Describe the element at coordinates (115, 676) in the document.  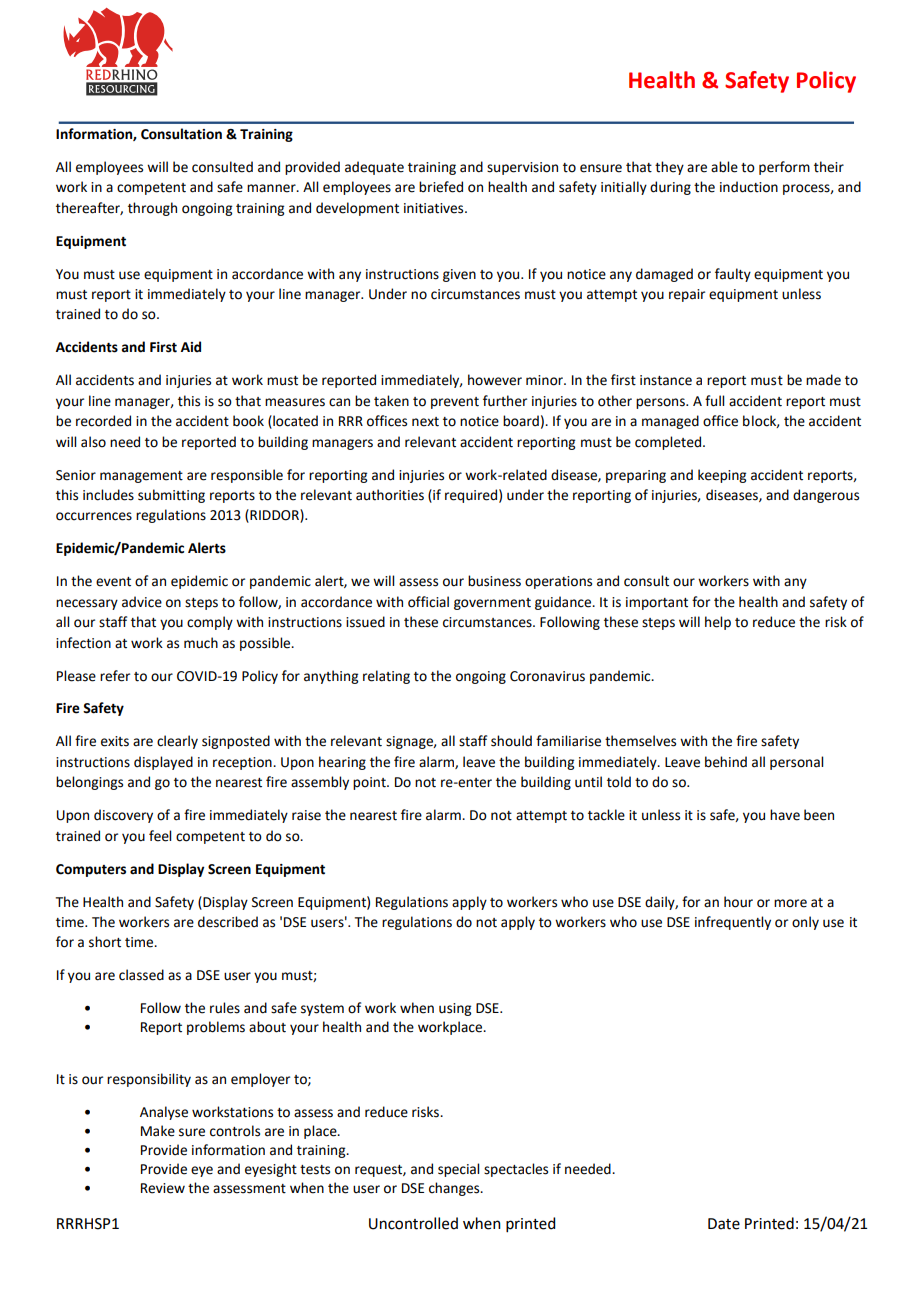
I see `refer` at that location.
